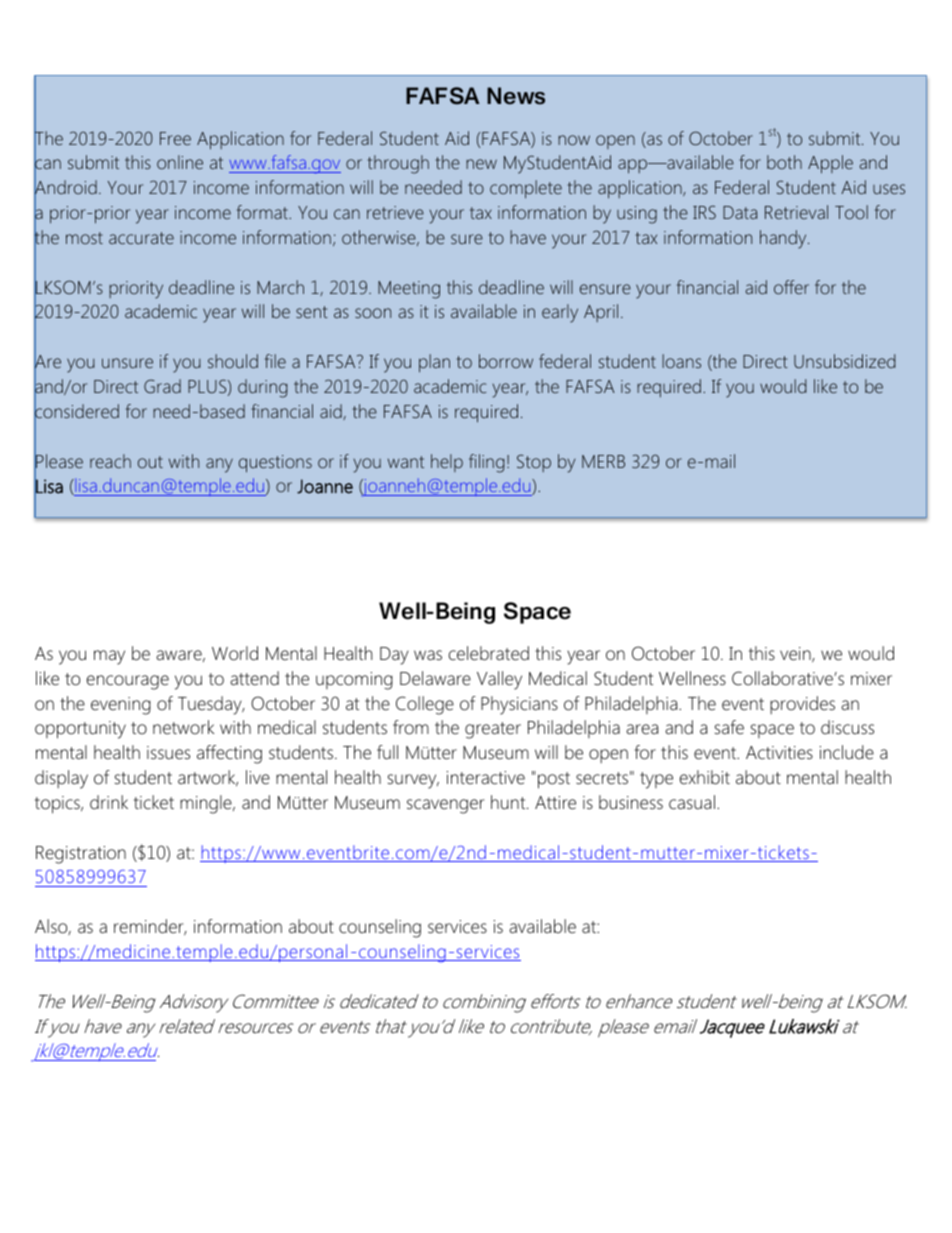 The width and height of the screenshot is (952, 1233). What do you see at coordinates (486, 463) in the screenshot?
I see `filing` at bounding box center [486, 463].
